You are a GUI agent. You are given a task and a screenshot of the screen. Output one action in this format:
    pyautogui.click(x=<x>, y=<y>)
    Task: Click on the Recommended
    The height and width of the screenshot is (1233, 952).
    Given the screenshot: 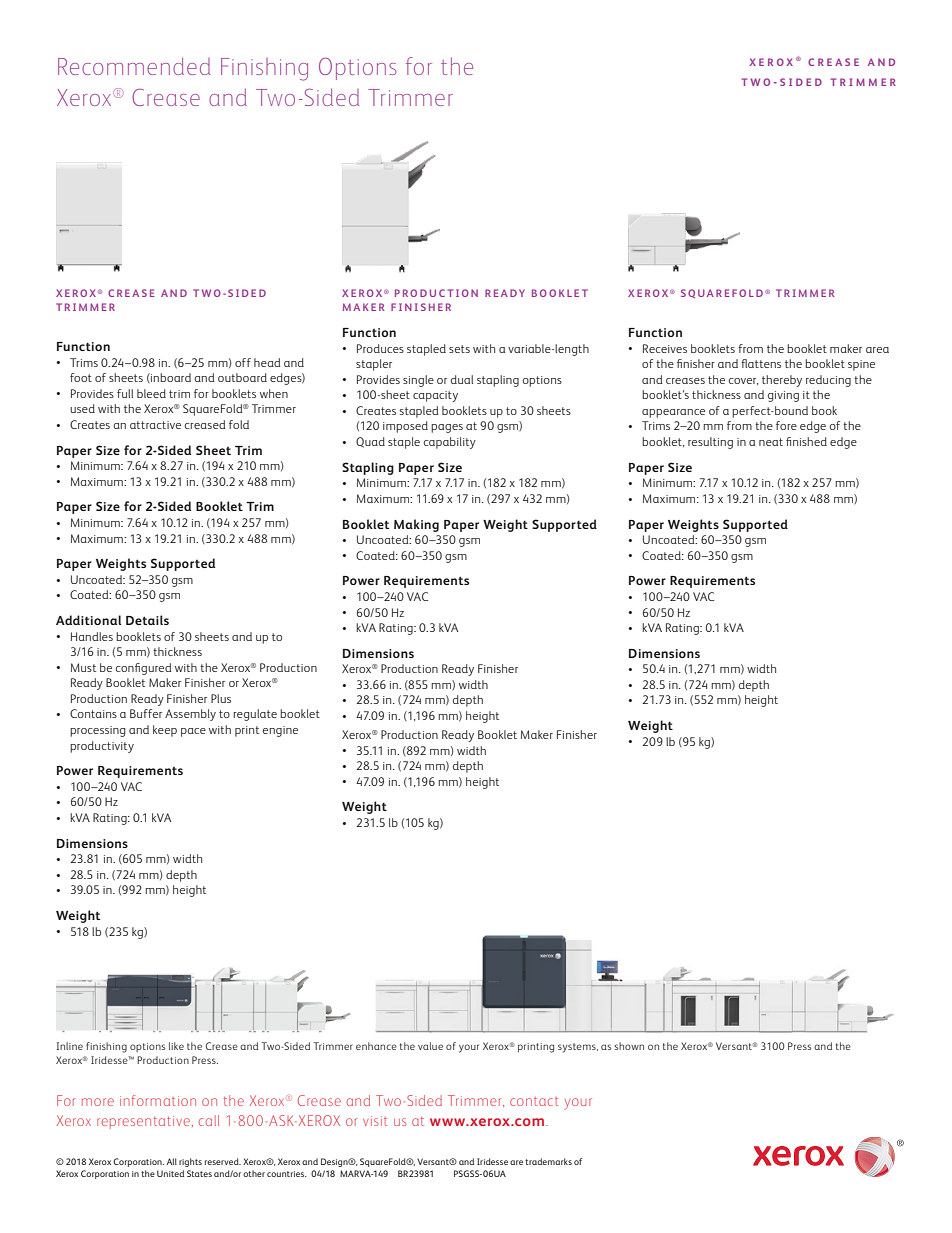 What is the action you would take?
    pyautogui.click(x=134, y=66)
